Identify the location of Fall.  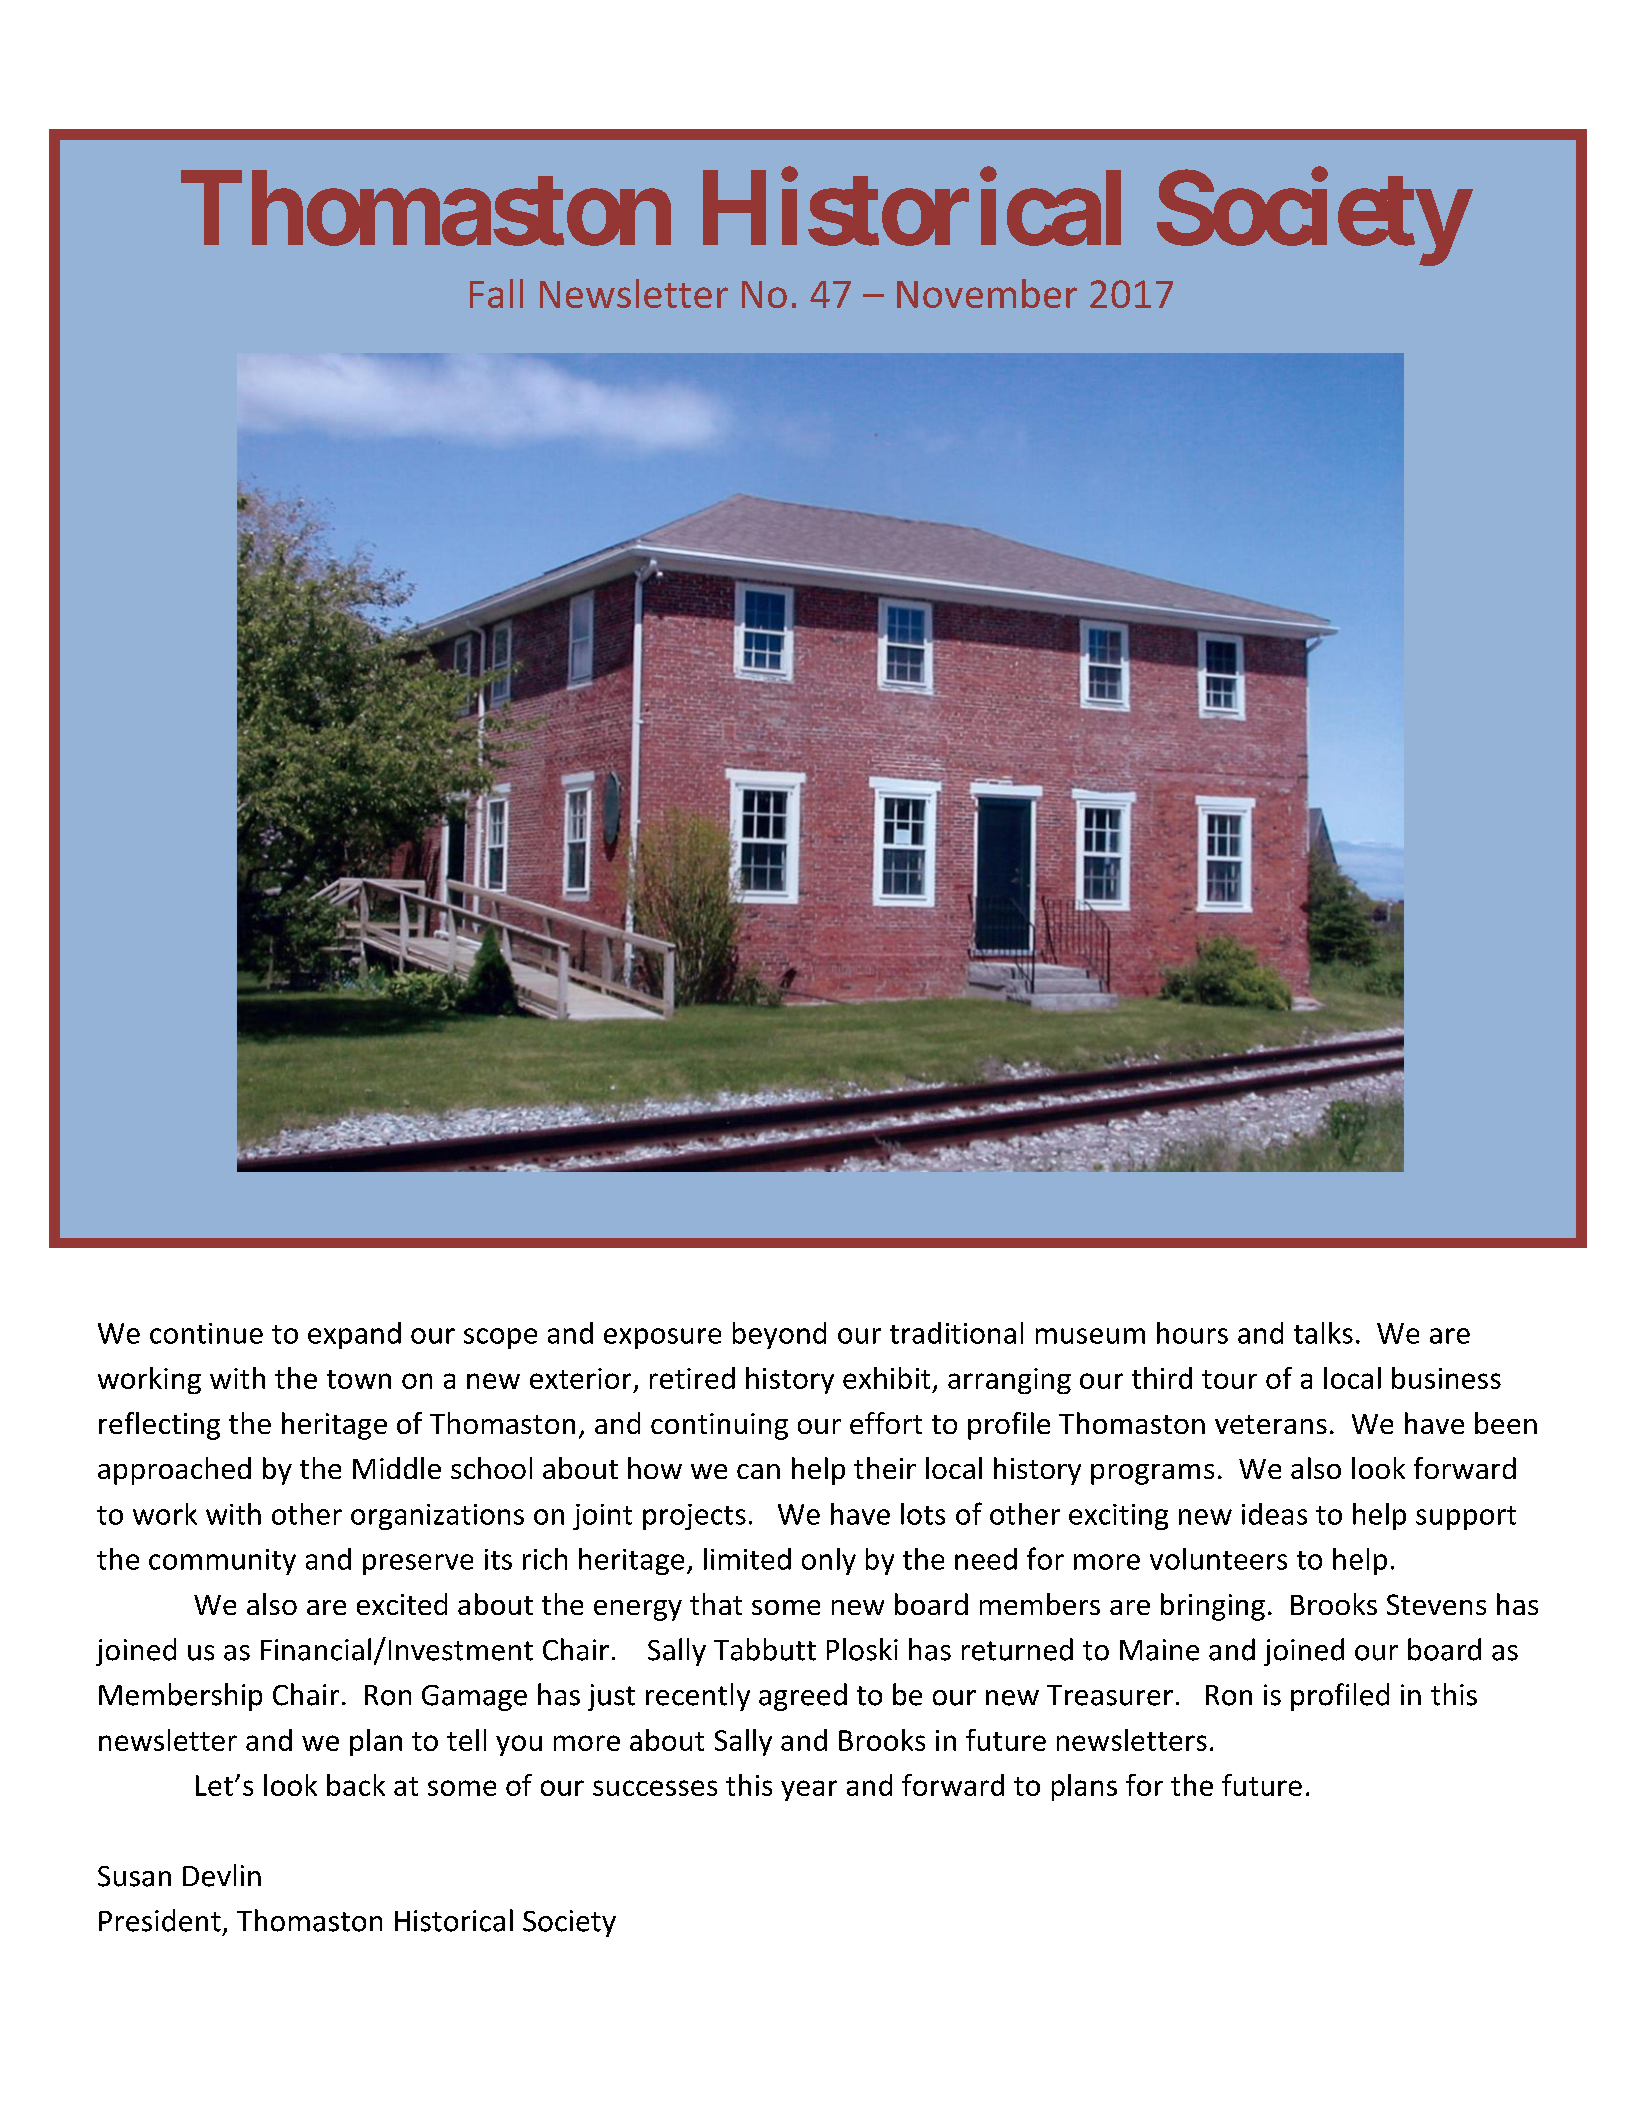
(496, 293).
